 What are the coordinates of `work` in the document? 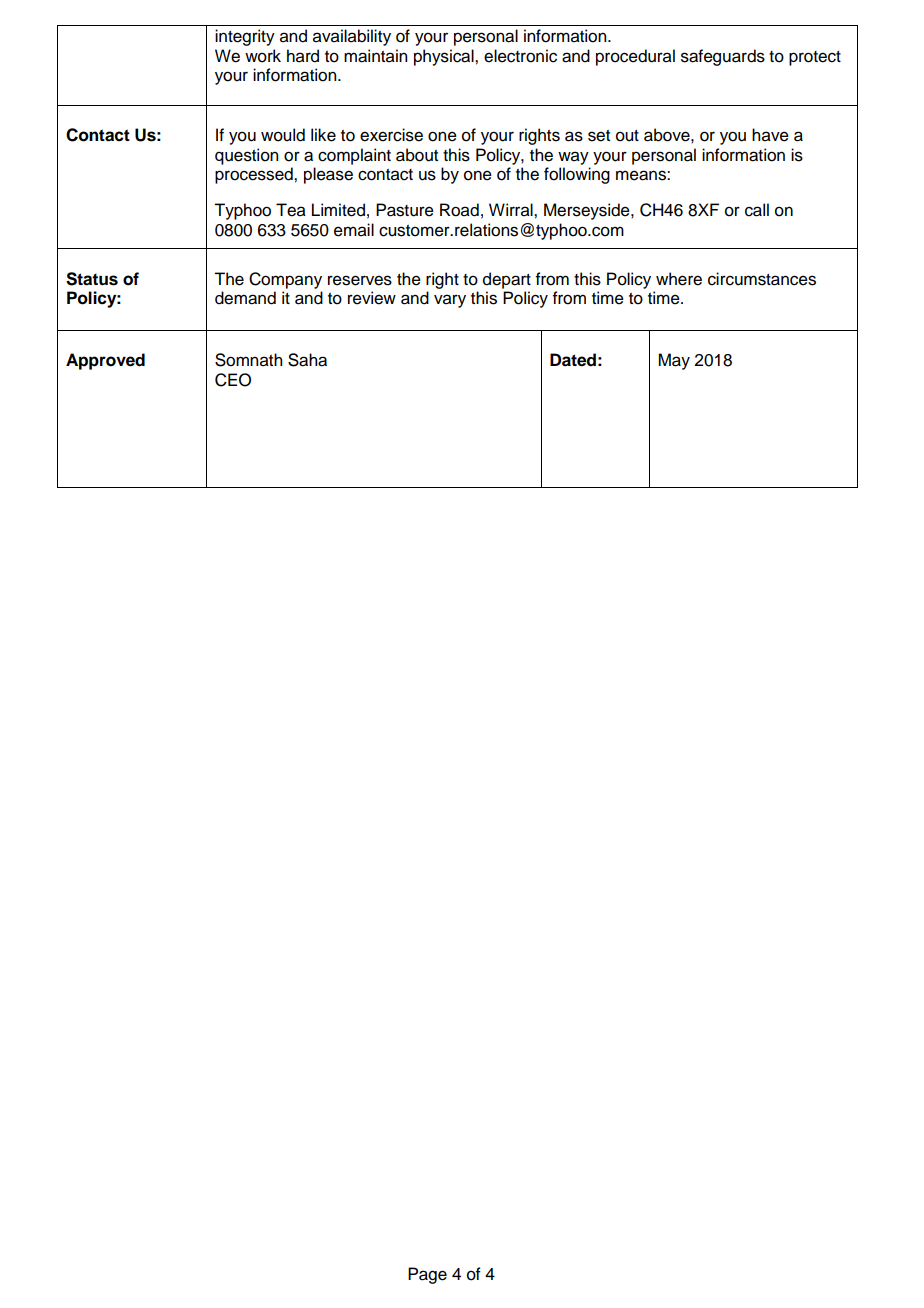 It's located at (263, 56).
